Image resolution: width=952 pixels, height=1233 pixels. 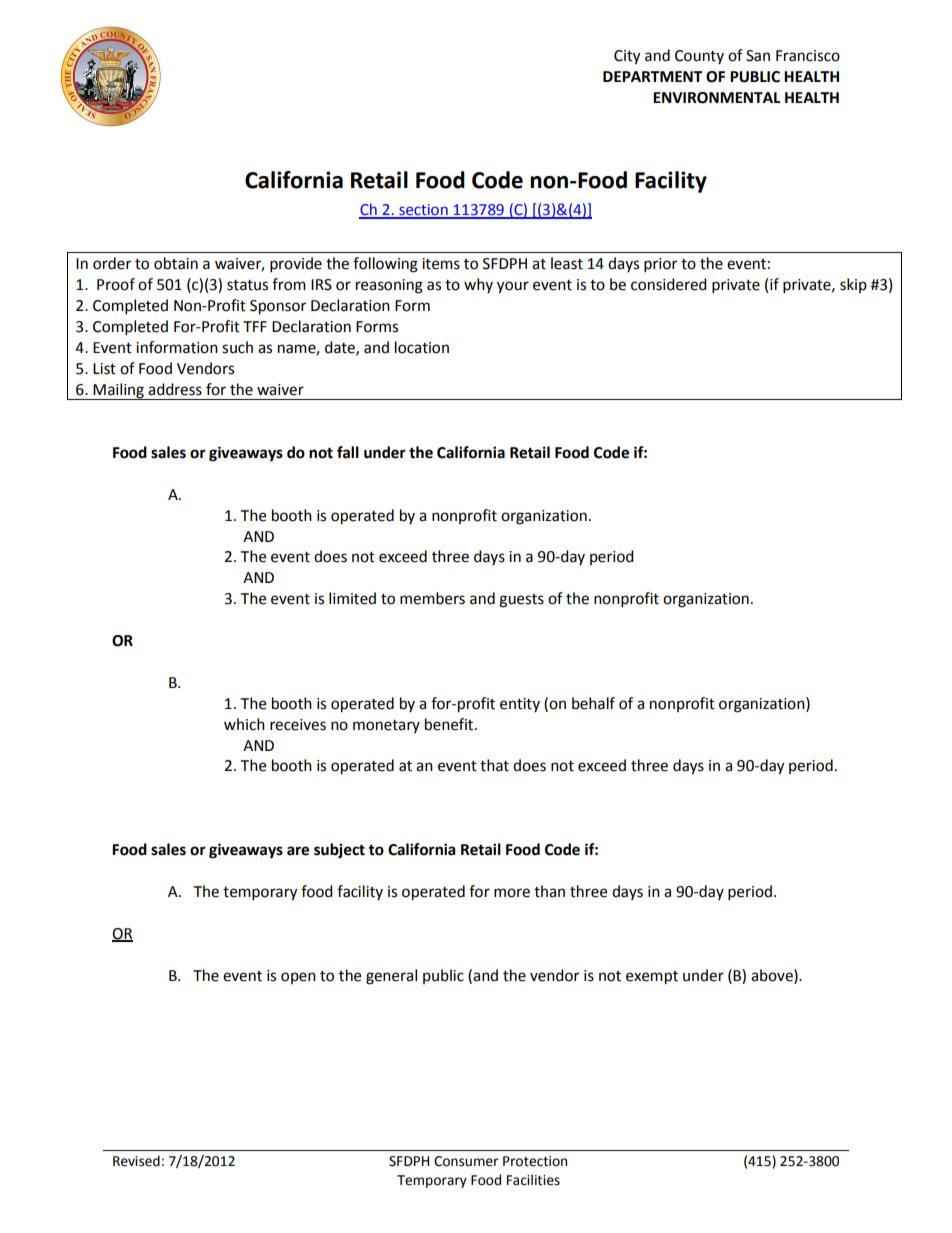 I want to click on San, so click(x=758, y=56).
